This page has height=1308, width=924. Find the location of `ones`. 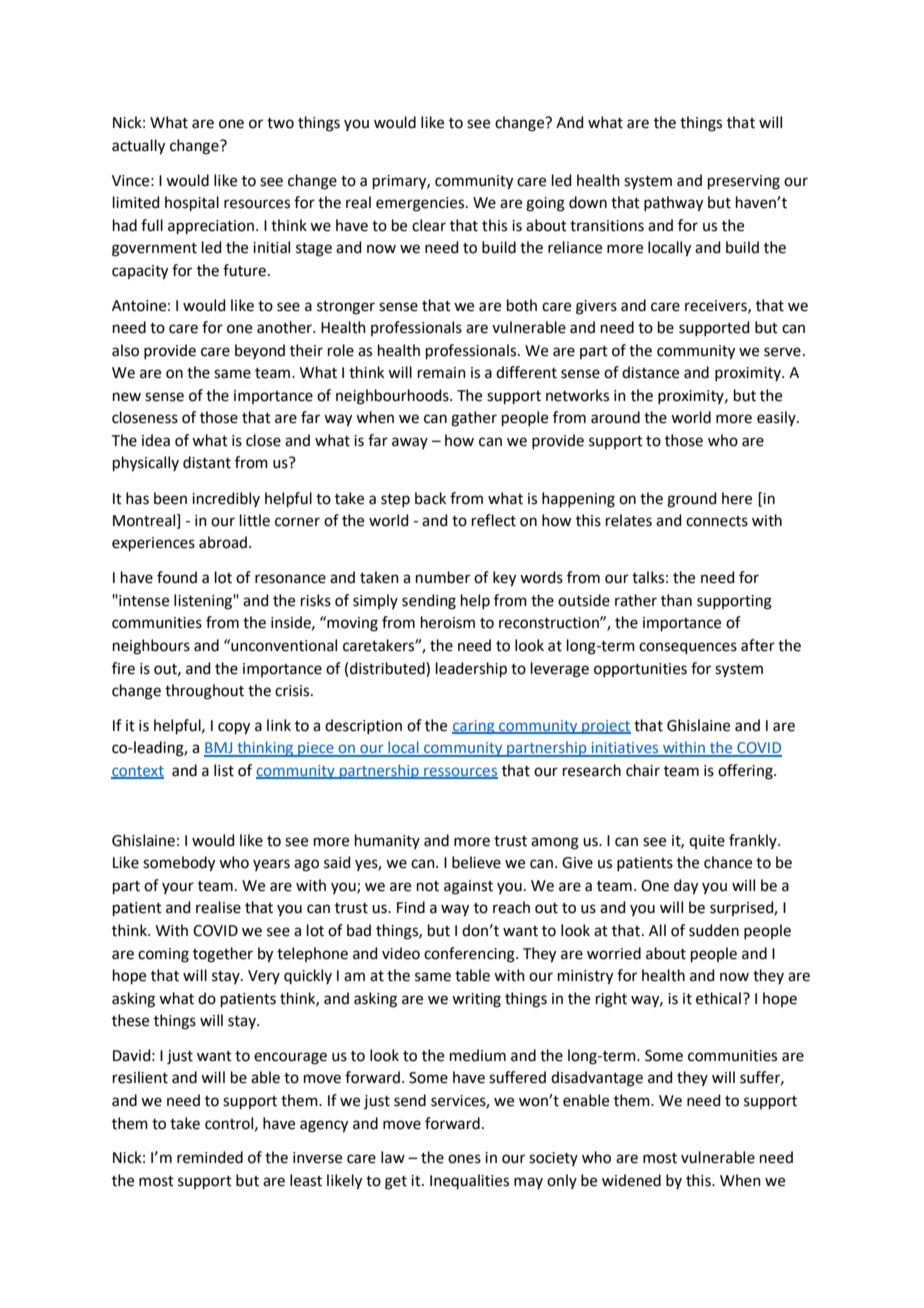

ones is located at coordinates (464, 1159).
